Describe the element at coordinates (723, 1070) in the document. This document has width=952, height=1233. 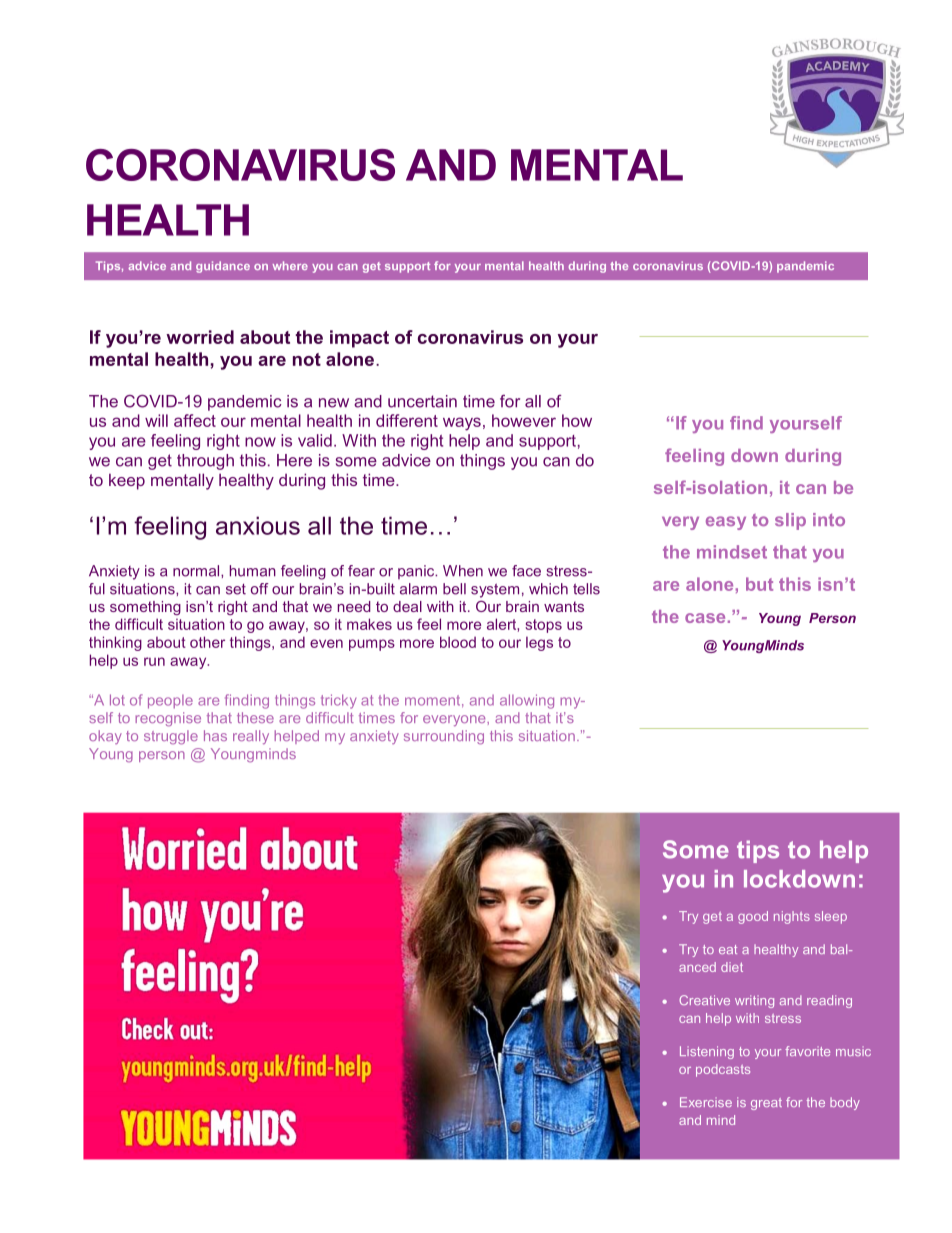
I see `podcasts` at that location.
